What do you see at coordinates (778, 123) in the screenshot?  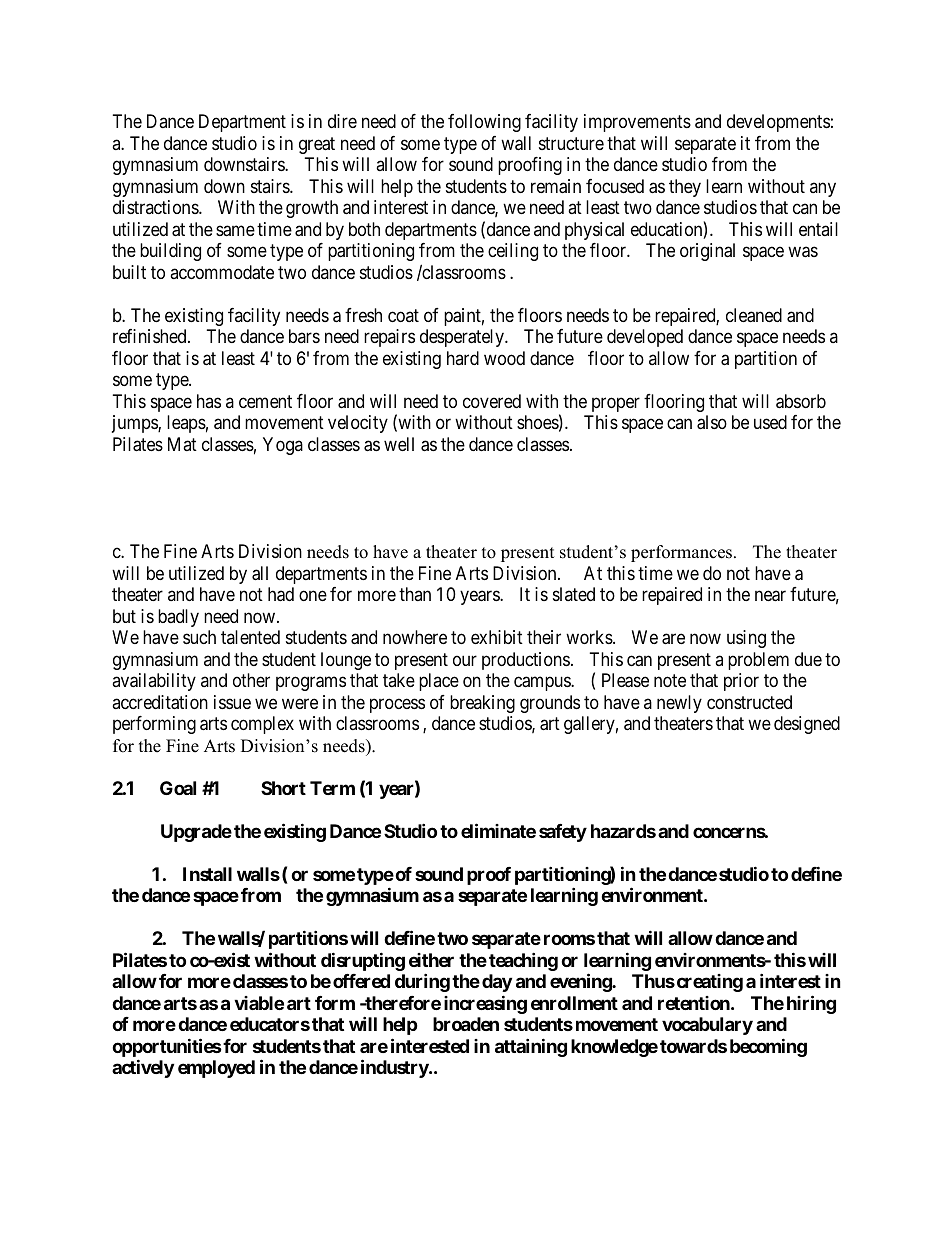 I see `developments` at bounding box center [778, 123].
